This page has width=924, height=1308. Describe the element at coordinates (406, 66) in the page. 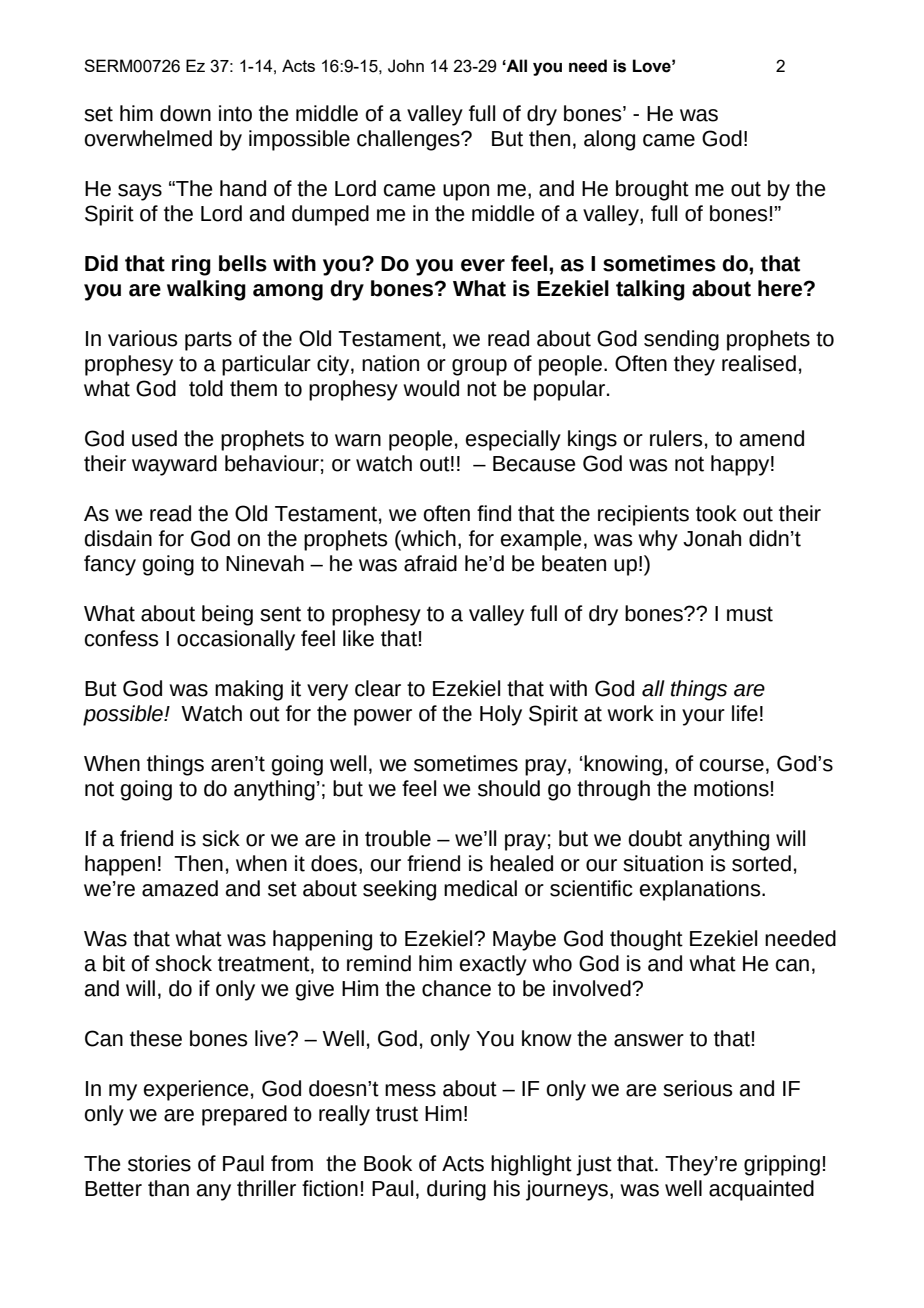

I see `John` at that location.
